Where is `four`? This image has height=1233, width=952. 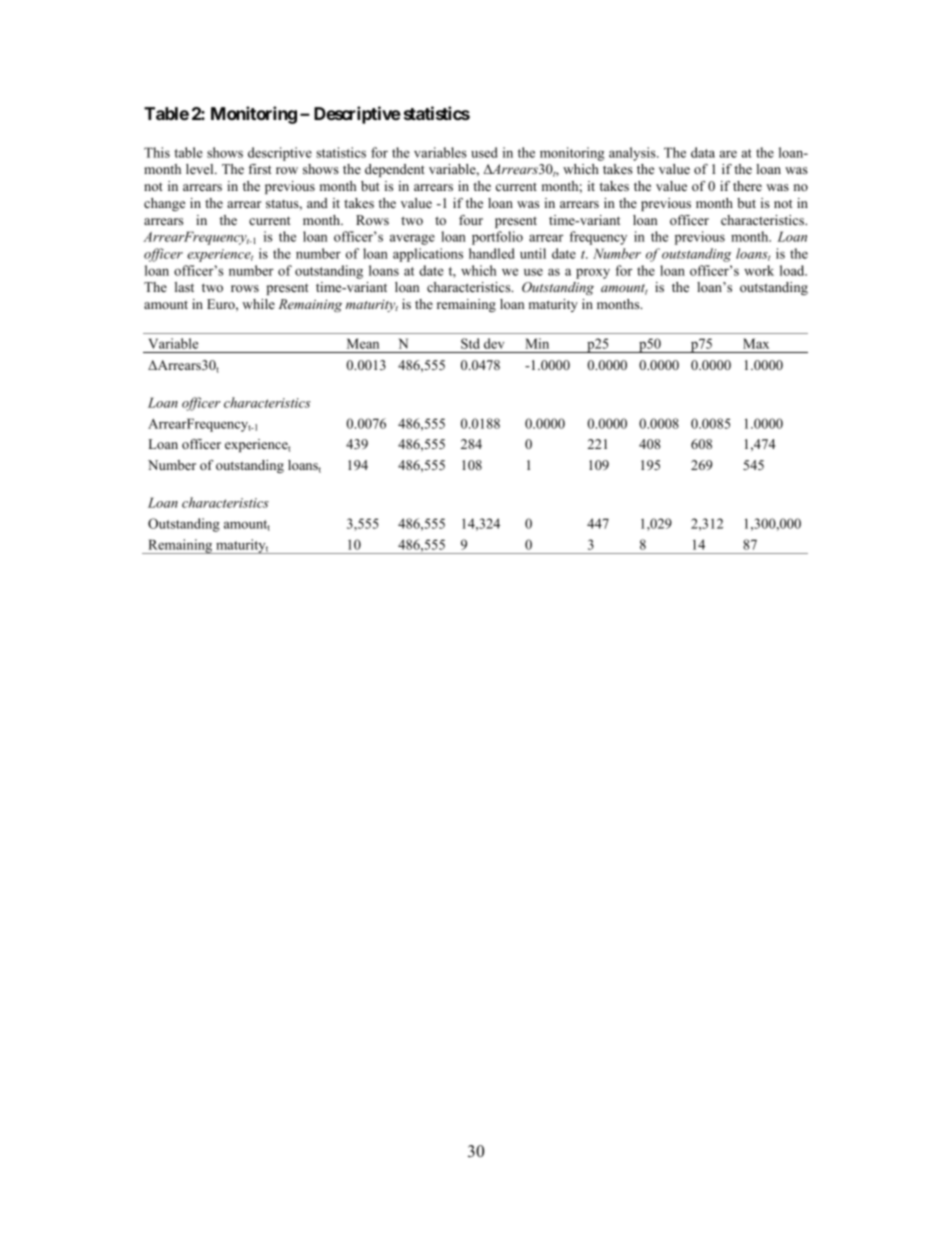 four is located at coordinates (471, 220).
